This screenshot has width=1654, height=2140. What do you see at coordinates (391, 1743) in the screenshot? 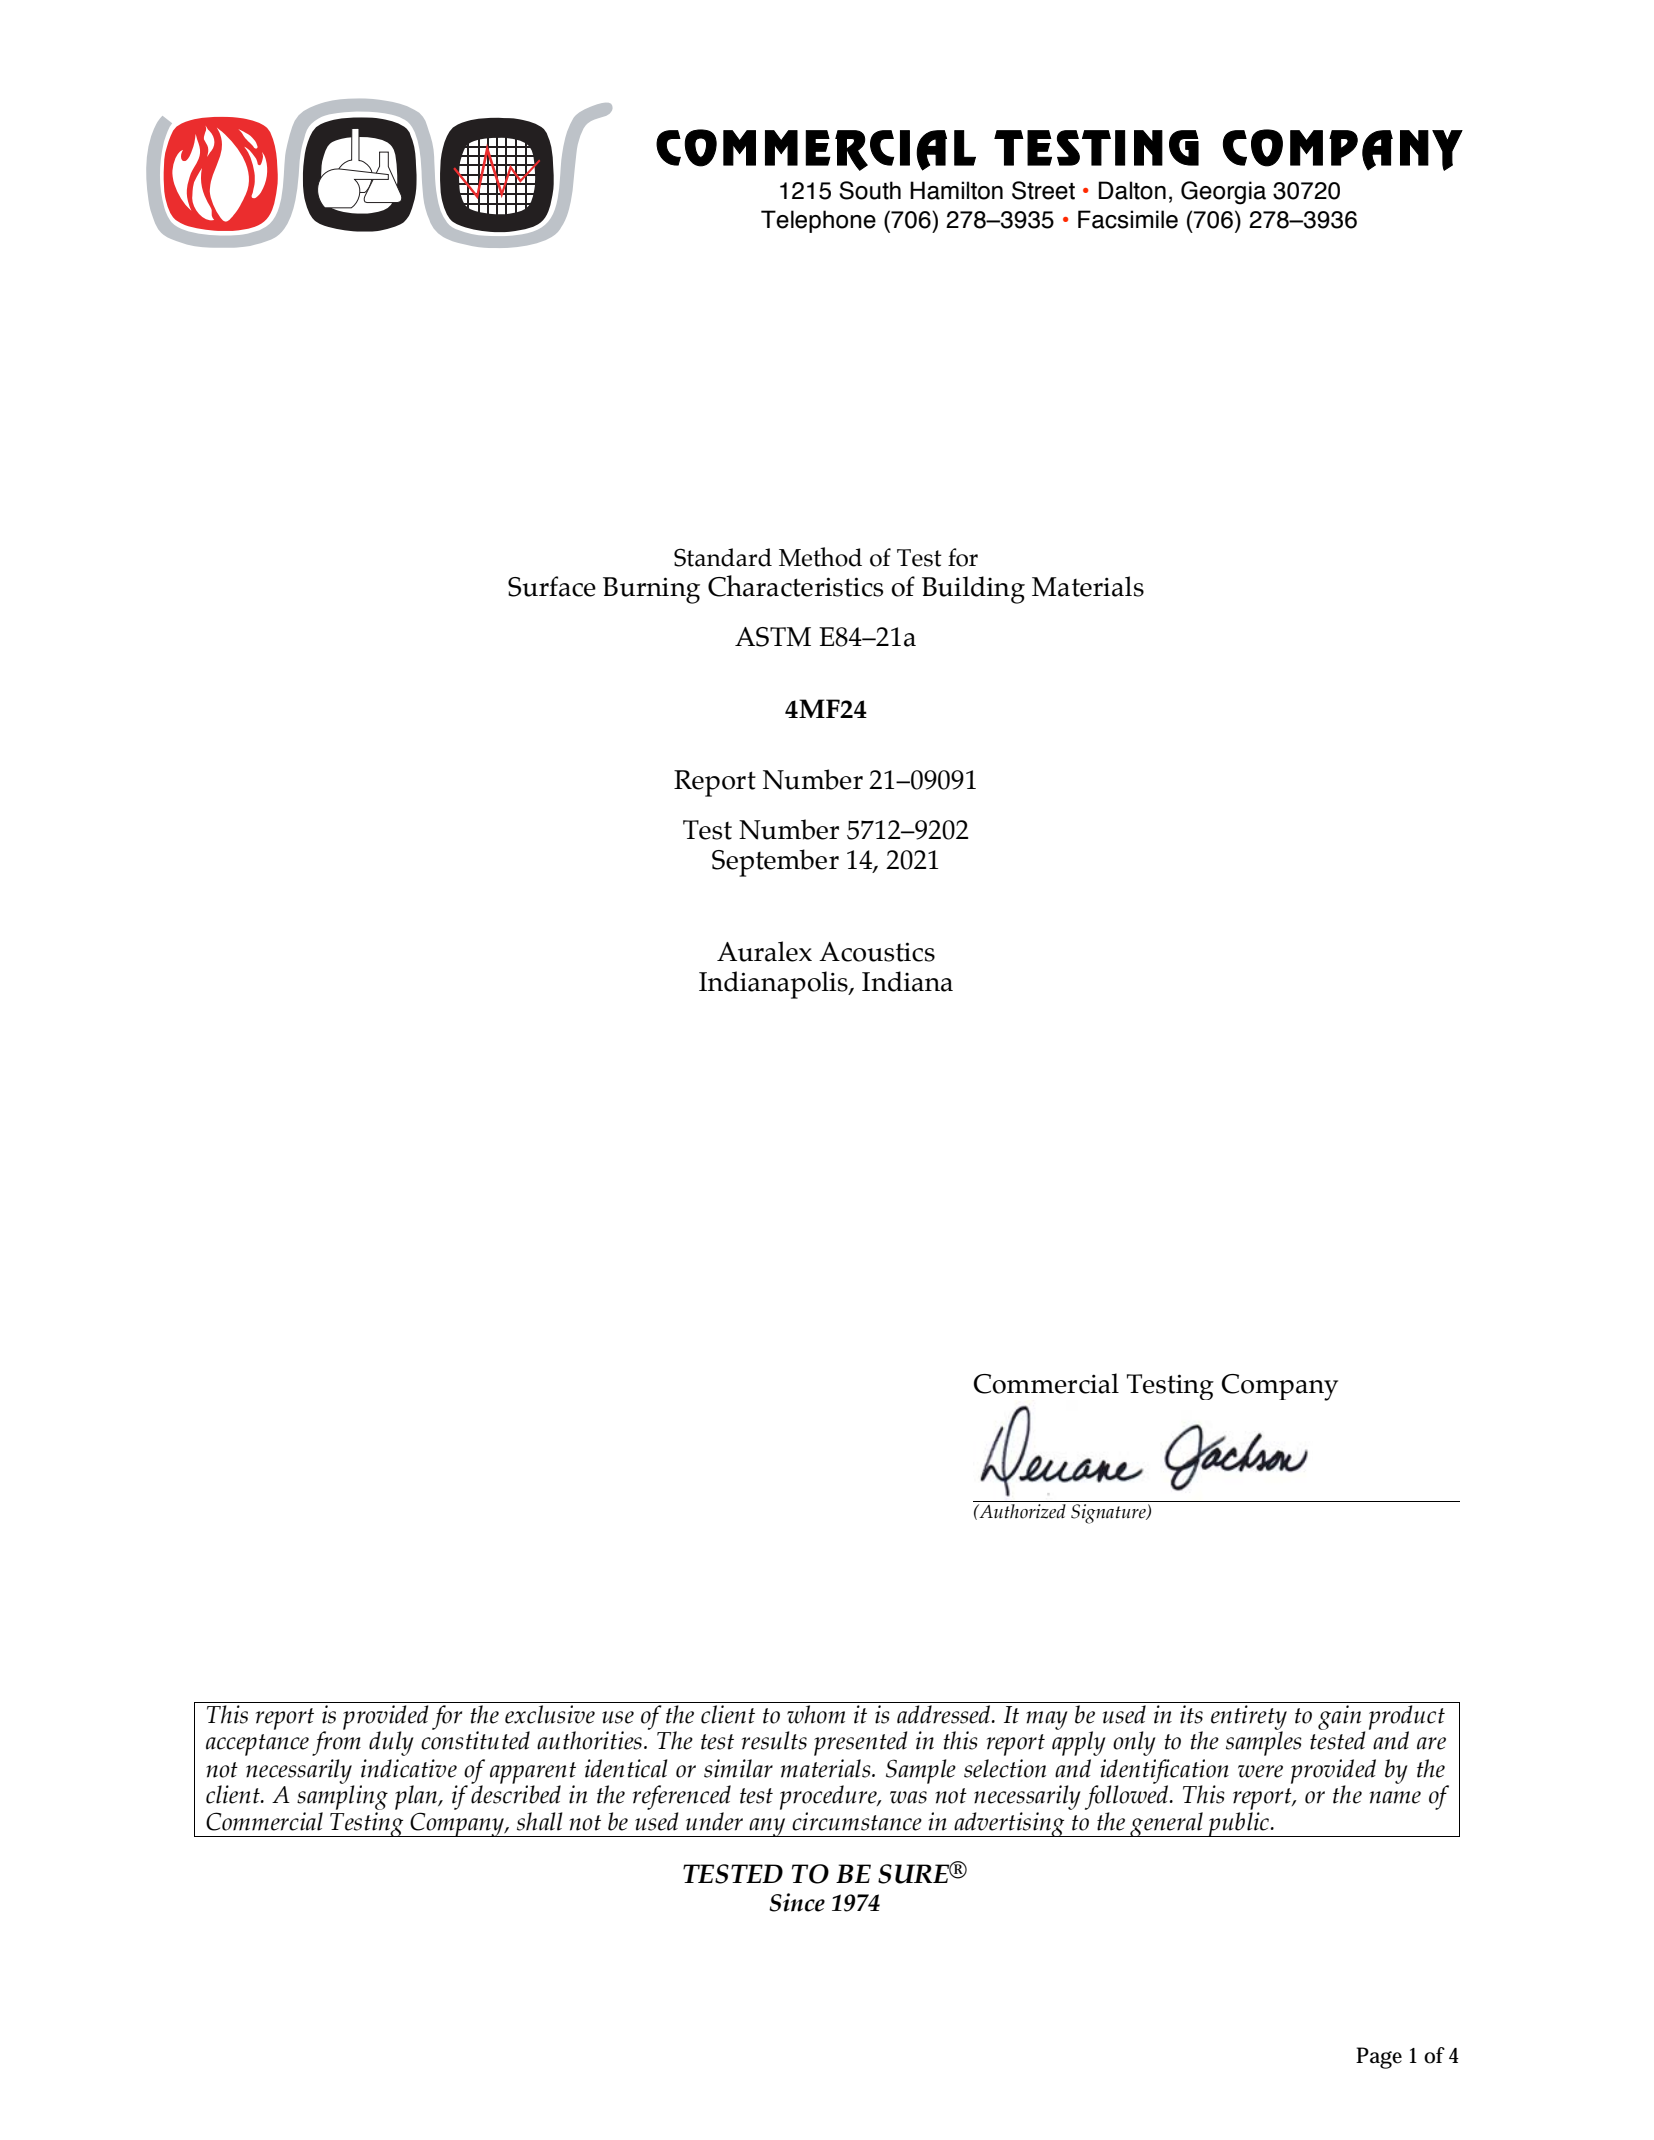
I see `duly` at bounding box center [391, 1743].
